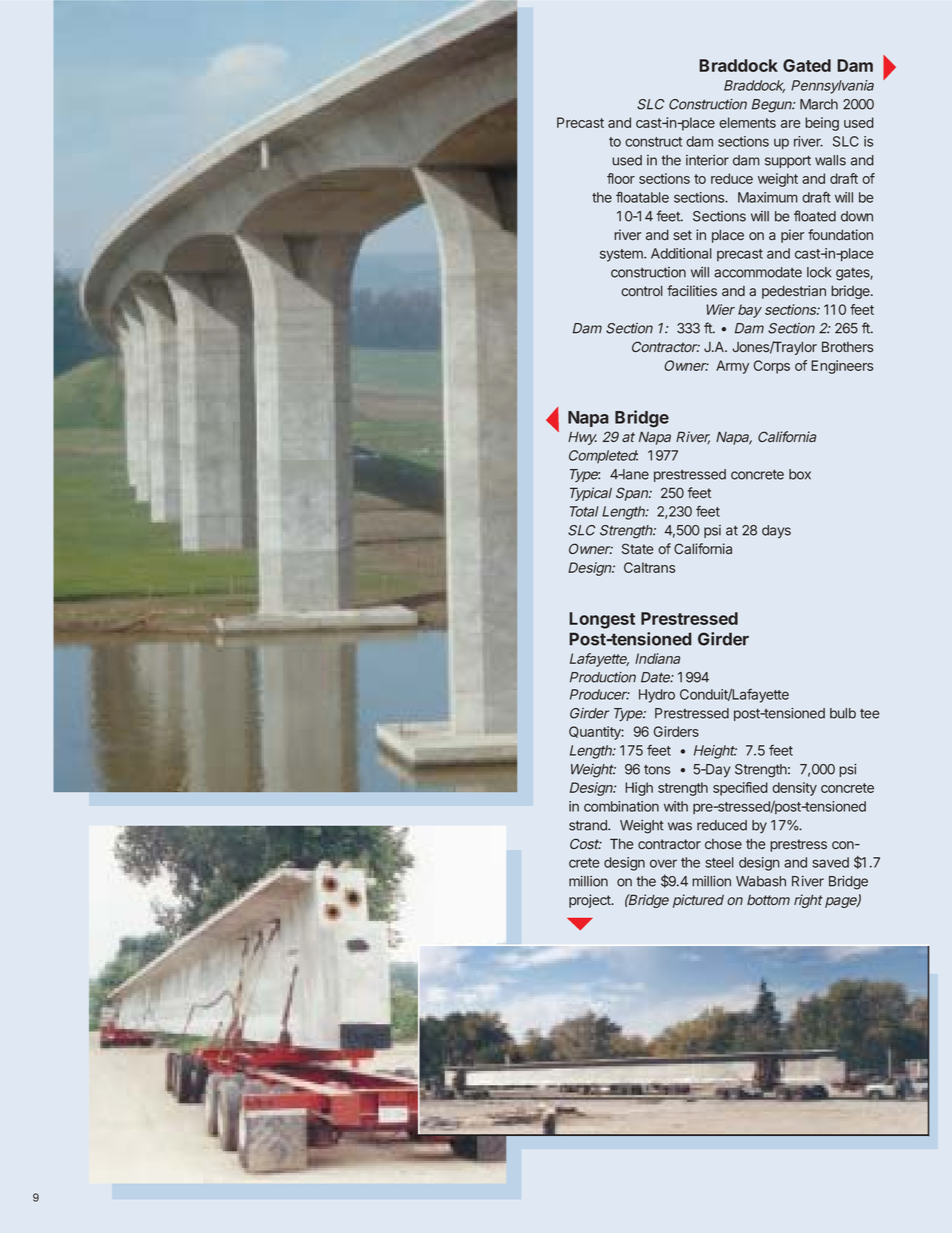 This screenshot has height=1233, width=952. Describe the element at coordinates (800, 474) in the screenshot. I see `box` at that location.
